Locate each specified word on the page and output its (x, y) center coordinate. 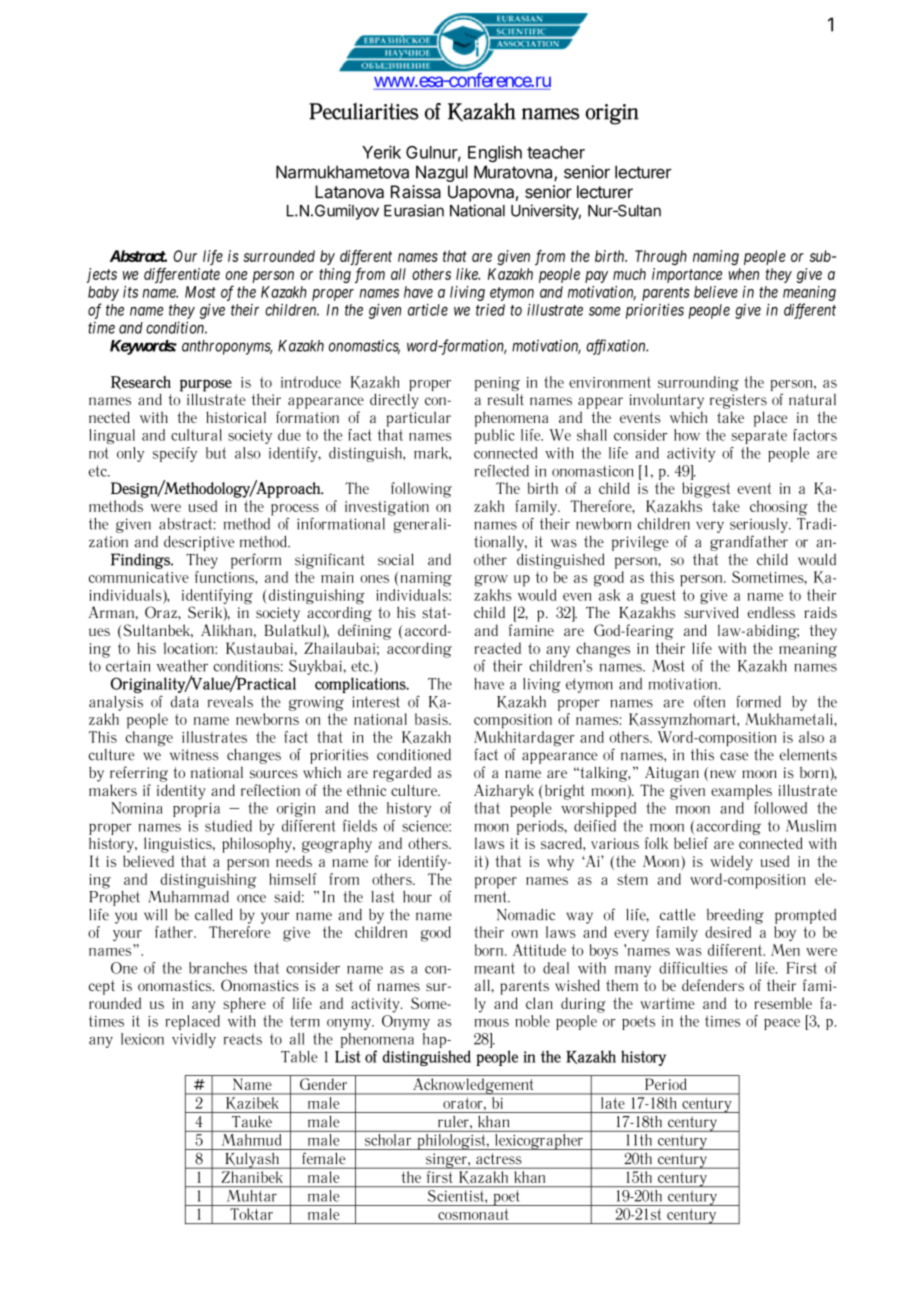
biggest (706, 490)
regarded (402, 774)
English (495, 153)
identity (181, 792)
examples (741, 792)
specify (175, 454)
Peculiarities (364, 111)
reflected (502, 471)
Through (661, 257)
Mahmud (251, 1138)
